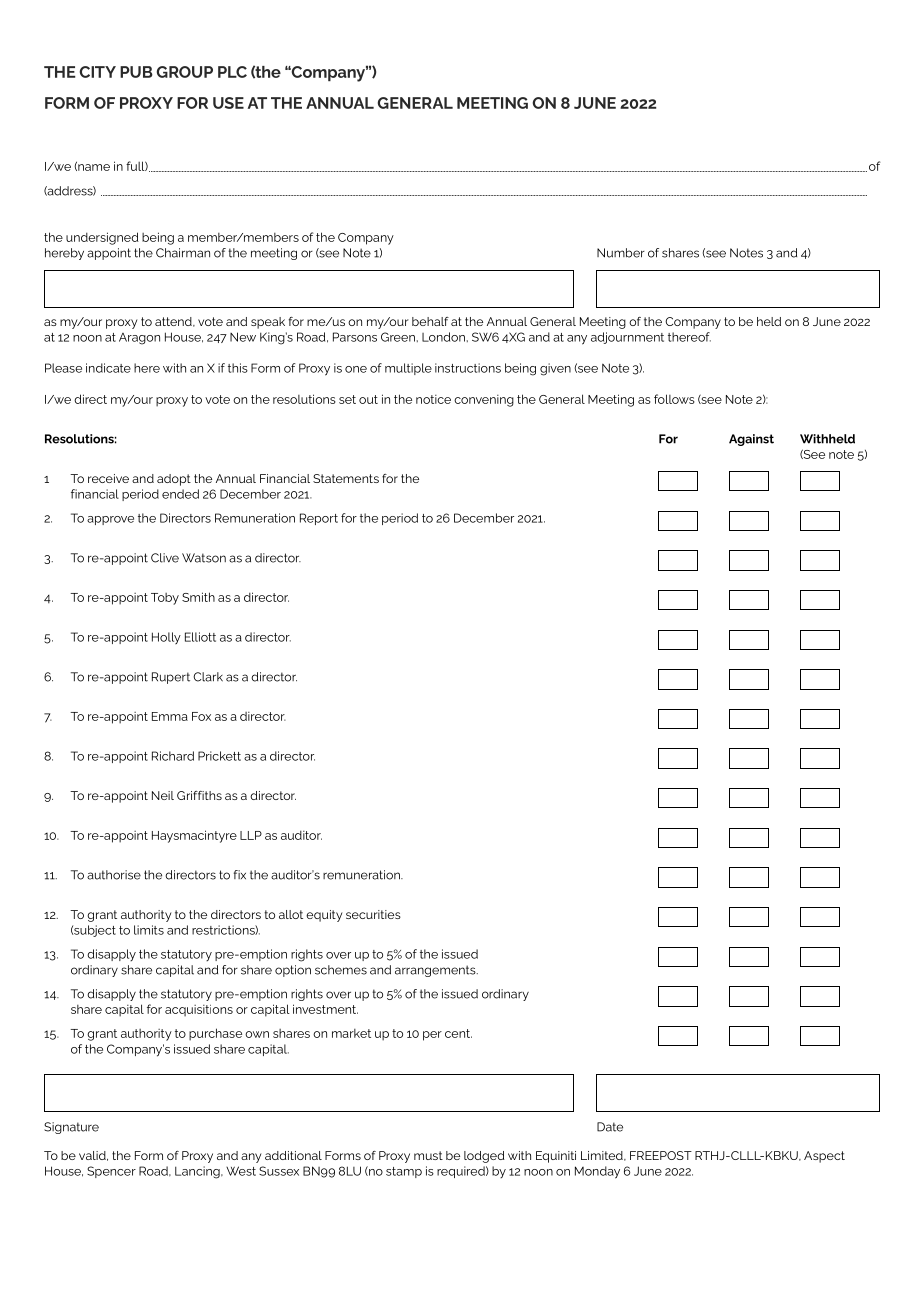 The image size is (924, 1308). Describe the element at coordinates (111, 1172) in the page. I see `Spencer` at that location.
